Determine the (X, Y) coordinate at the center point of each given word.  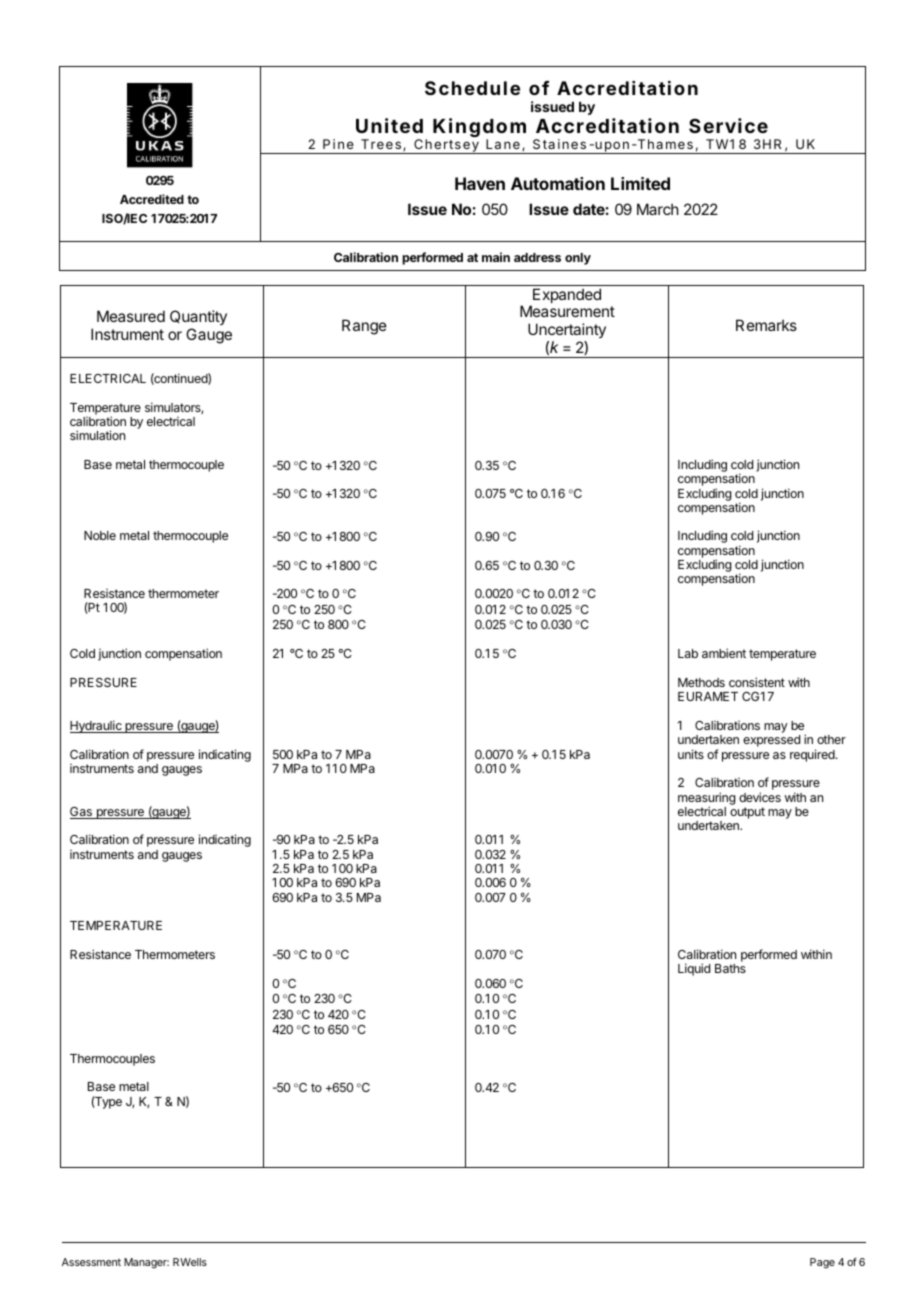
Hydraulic (97, 726)
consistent (757, 682)
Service (728, 125)
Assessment (91, 1262)
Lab (688, 653)
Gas (82, 813)
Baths (730, 968)
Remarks (766, 325)
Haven (480, 183)
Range (364, 327)
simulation (97, 435)
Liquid (694, 969)
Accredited (152, 199)
